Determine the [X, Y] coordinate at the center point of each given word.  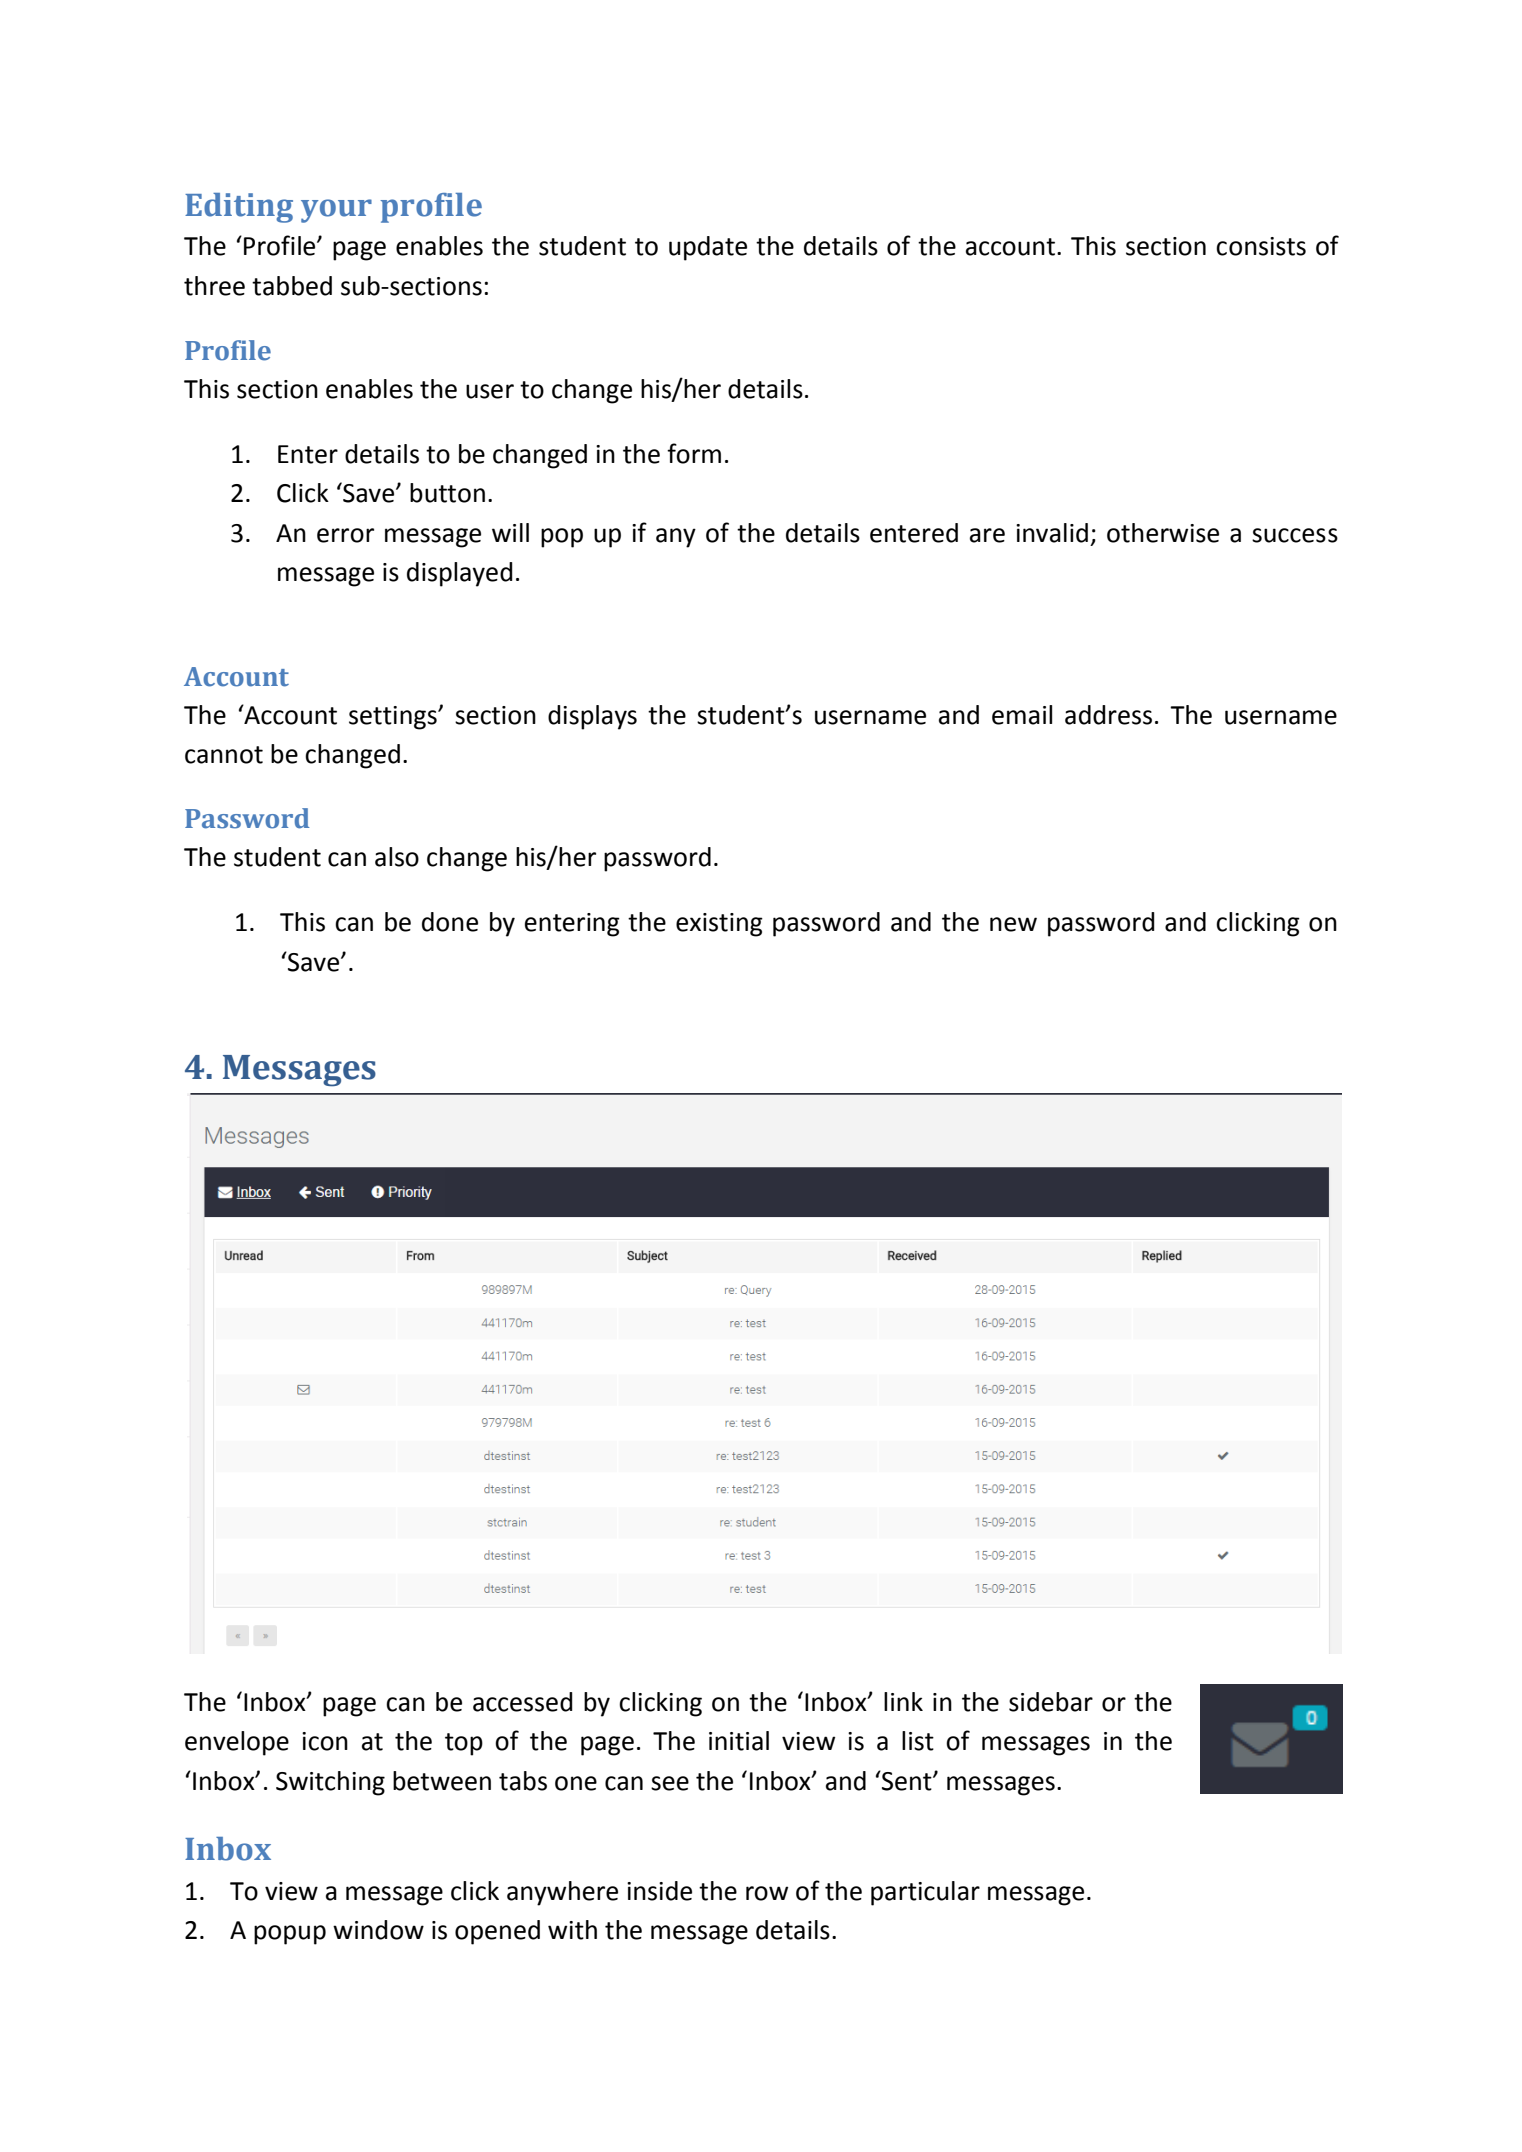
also [397, 857]
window [378, 1930]
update [708, 248]
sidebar [1051, 1702]
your [336, 211]
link [903, 1701]
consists [1261, 246]
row [767, 1893]
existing [719, 925]
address [1108, 715]
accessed [523, 1702]
